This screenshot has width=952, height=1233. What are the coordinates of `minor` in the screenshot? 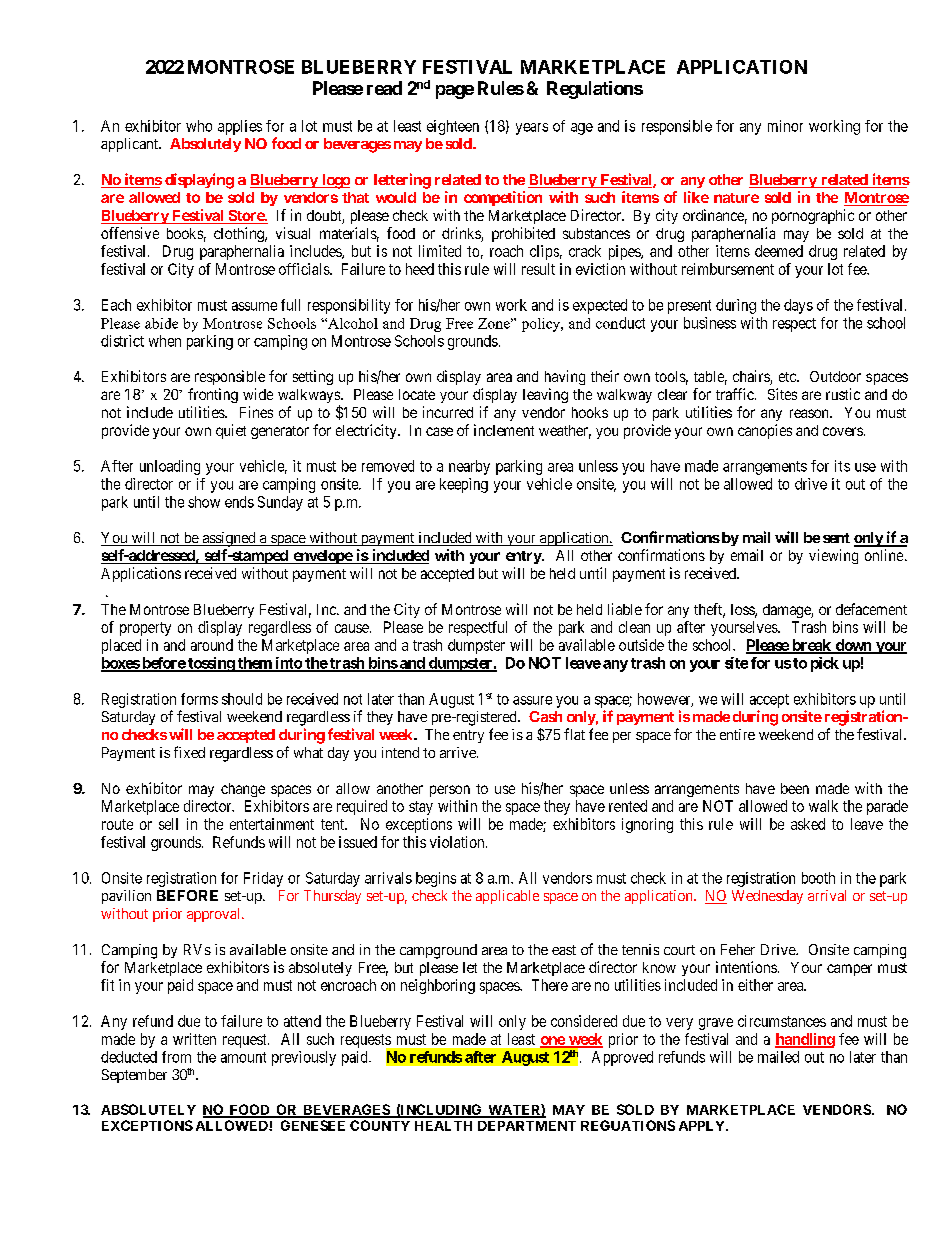 It's located at (785, 126).
